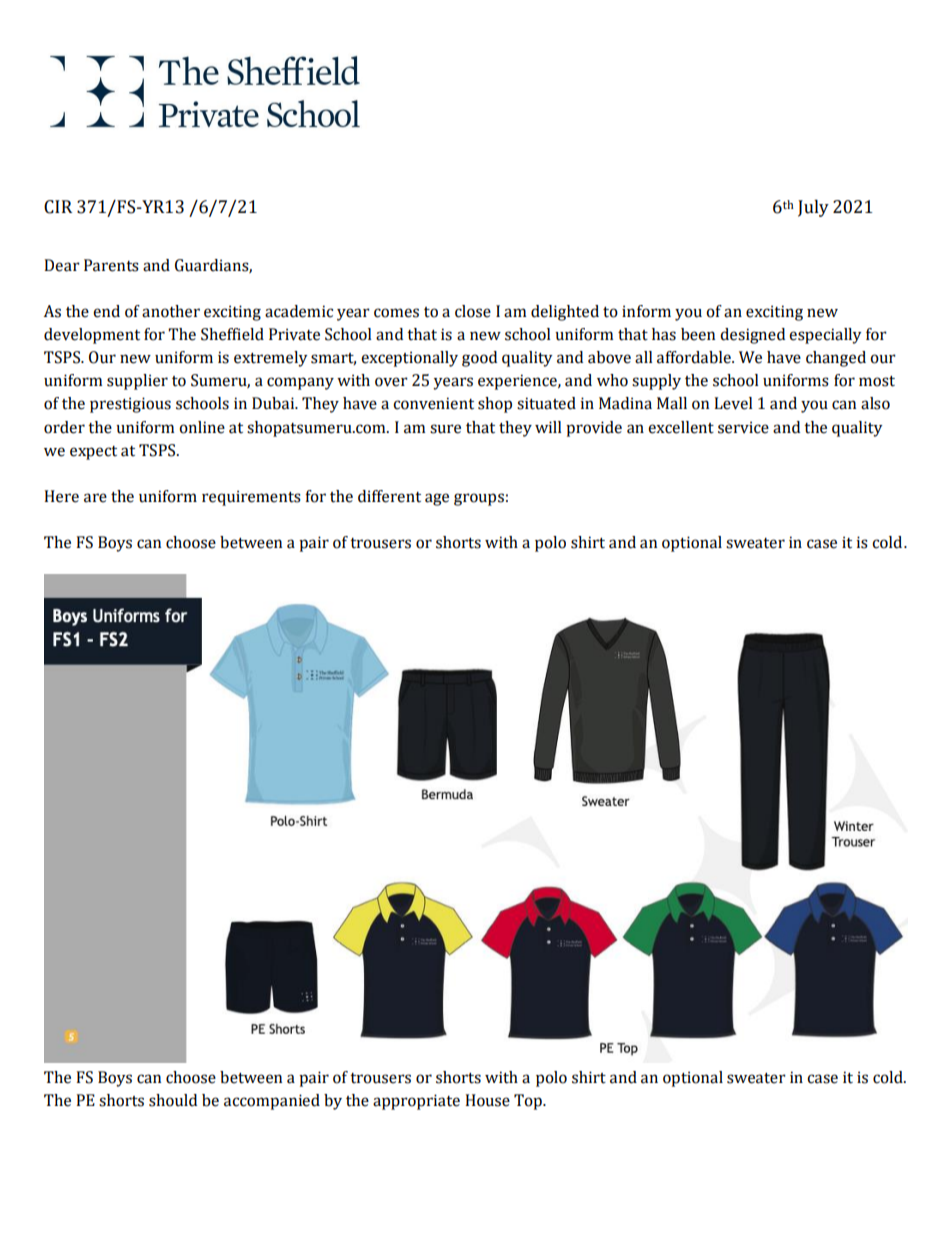 The image size is (952, 1233). What do you see at coordinates (813, 208) in the screenshot?
I see `July` at bounding box center [813, 208].
